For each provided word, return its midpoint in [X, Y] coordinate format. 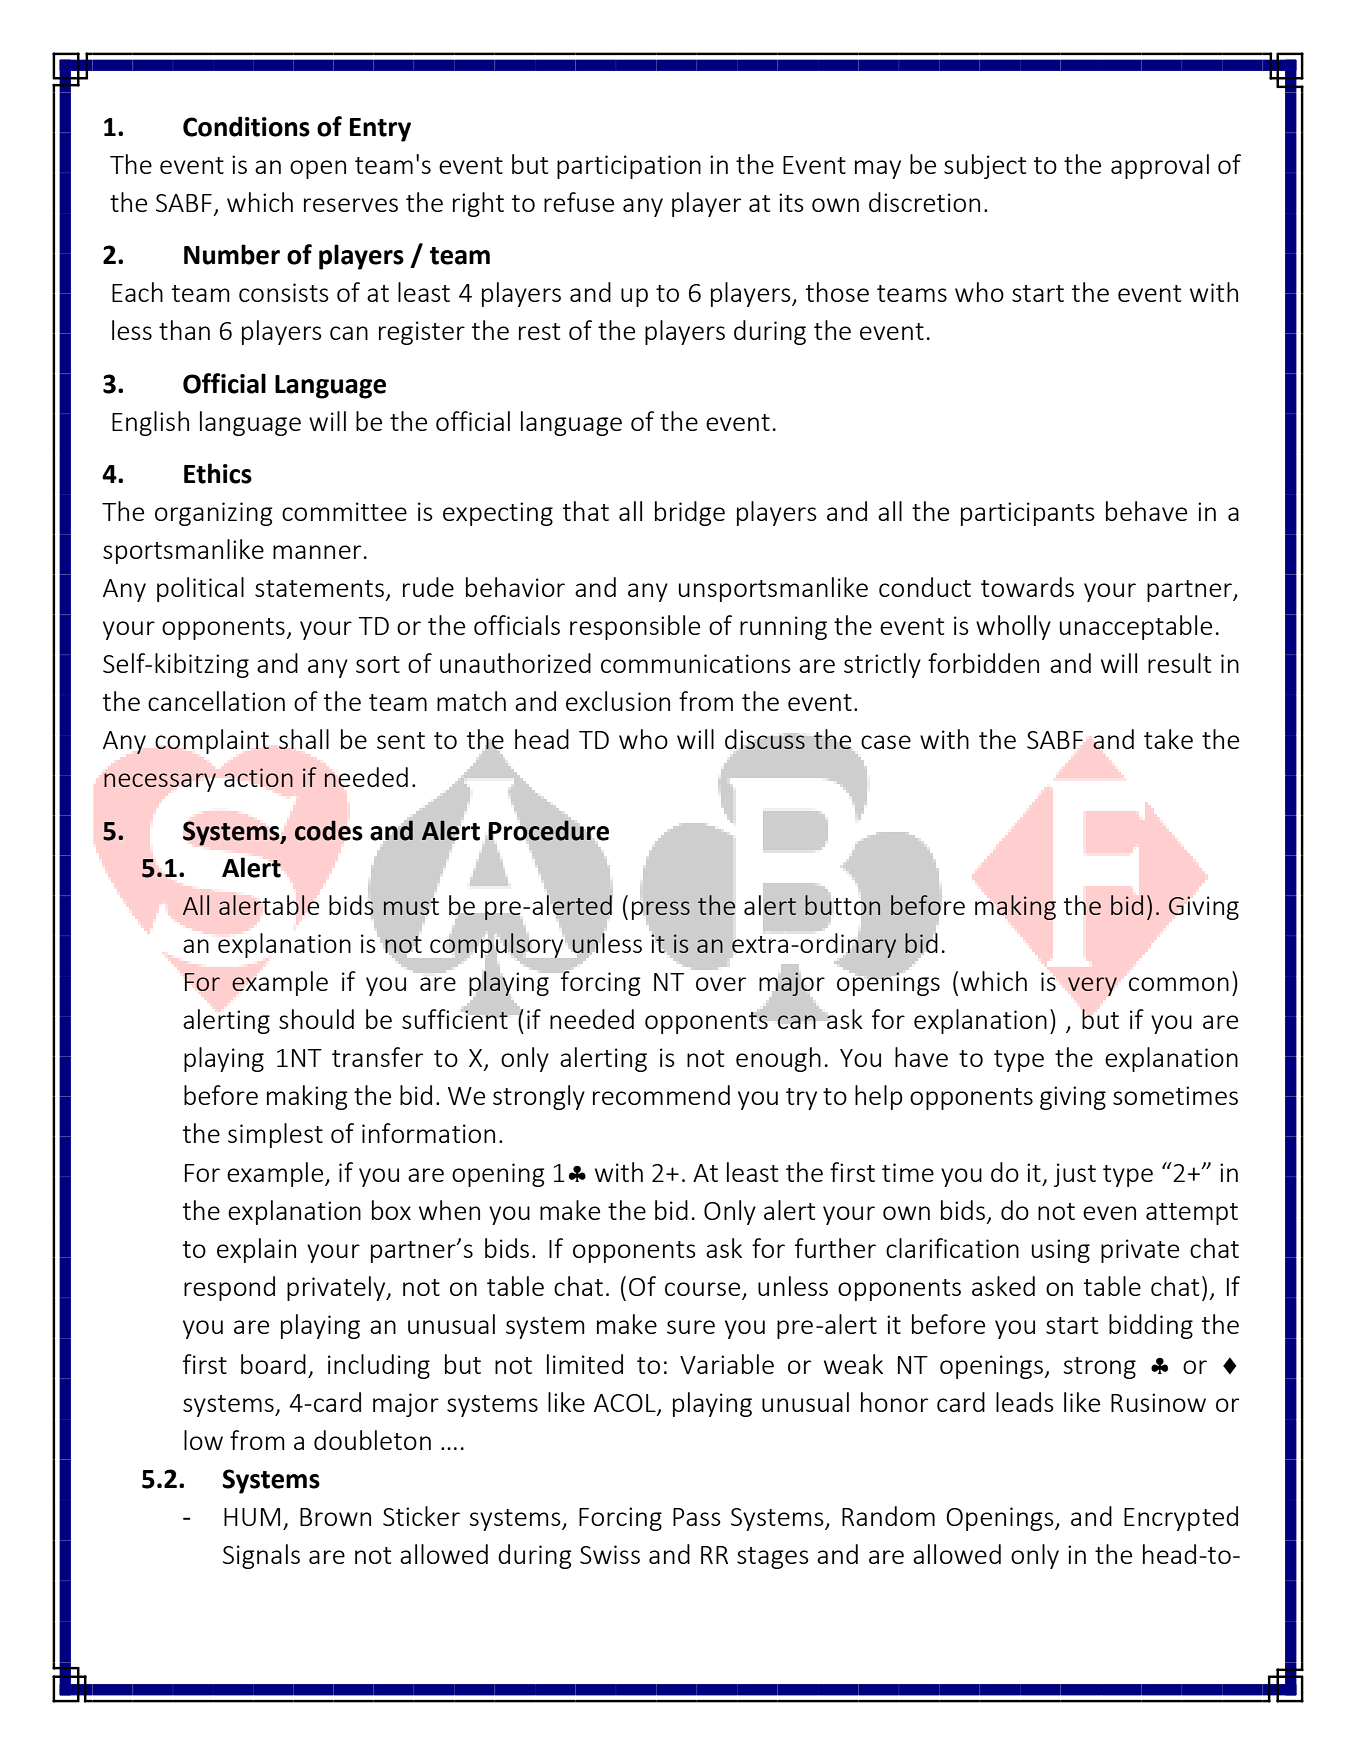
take [1168, 739]
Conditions [246, 126]
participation [629, 167]
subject [985, 166]
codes [328, 830]
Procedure [549, 830]
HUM [252, 1517]
